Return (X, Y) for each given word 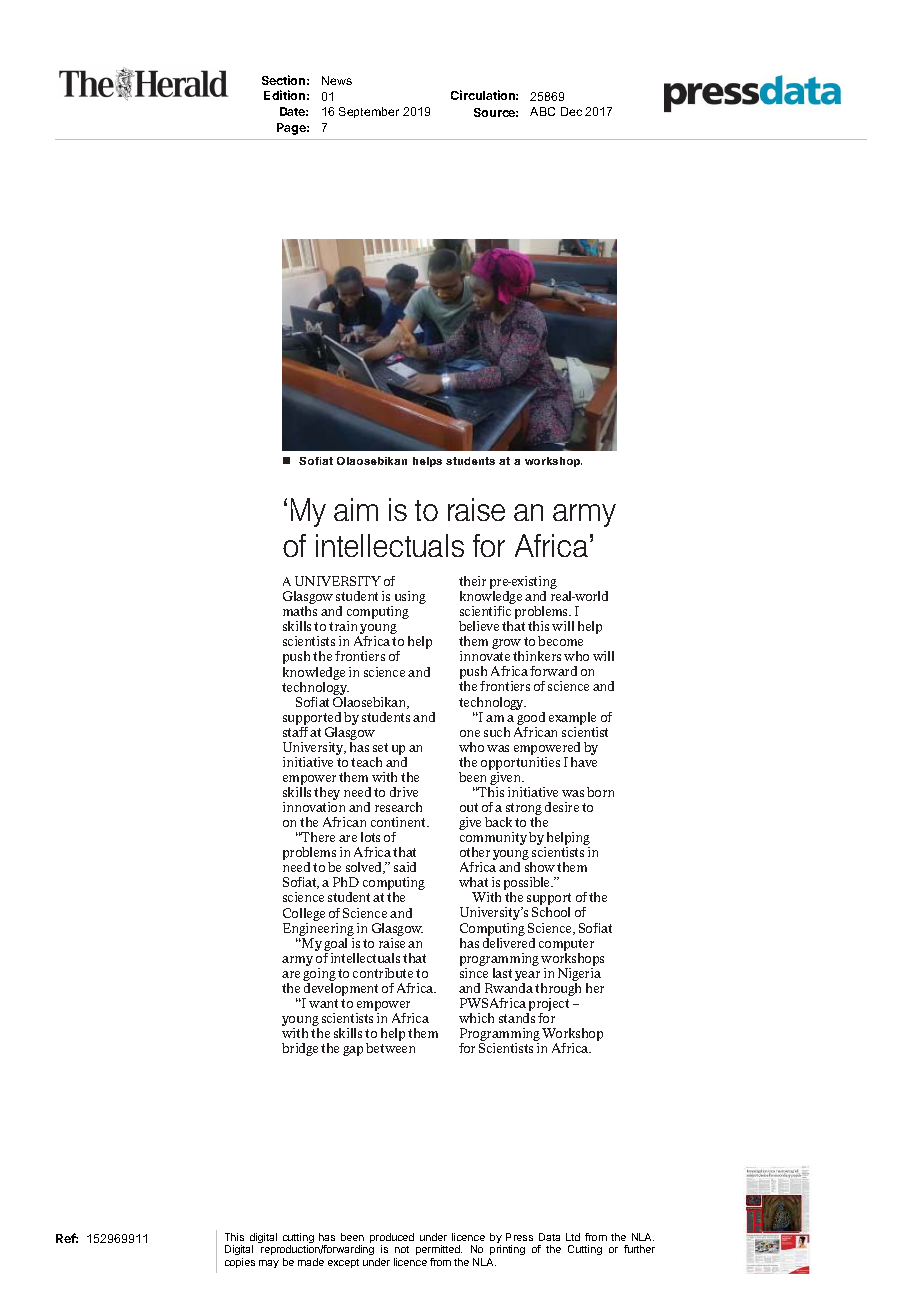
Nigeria (579, 976)
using (409, 599)
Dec (571, 111)
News (337, 80)
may (269, 1264)
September (369, 112)
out (469, 807)
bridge (300, 1049)
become (560, 641)
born (600, 792)
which (476, 1018)
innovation (314, 807)
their (472, 581)
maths (300, 611)
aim (356, 509)
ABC (542, 111)
